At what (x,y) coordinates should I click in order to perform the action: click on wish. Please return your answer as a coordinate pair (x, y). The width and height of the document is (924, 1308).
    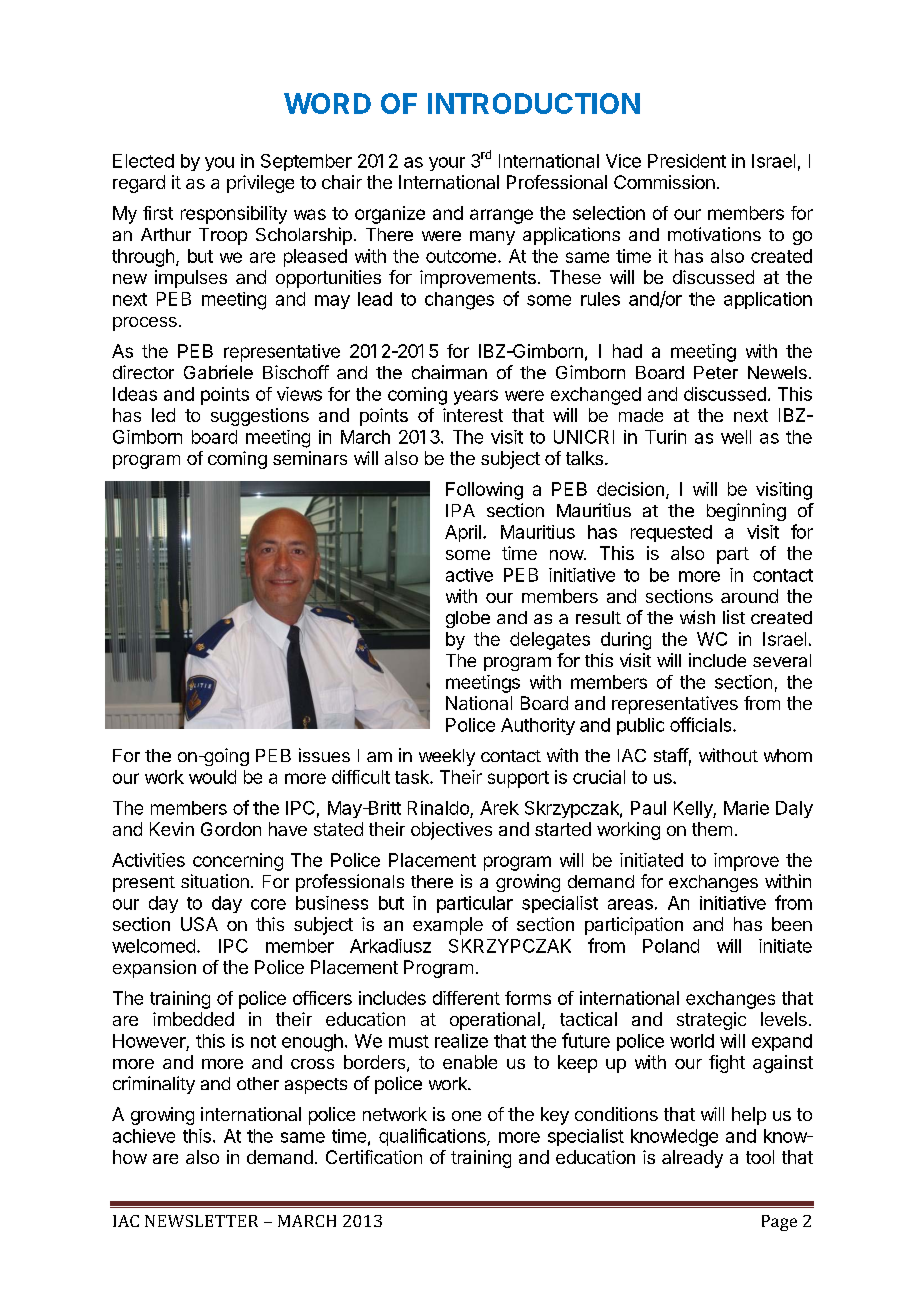
    Looking at the image, I should click on (697, 617).
